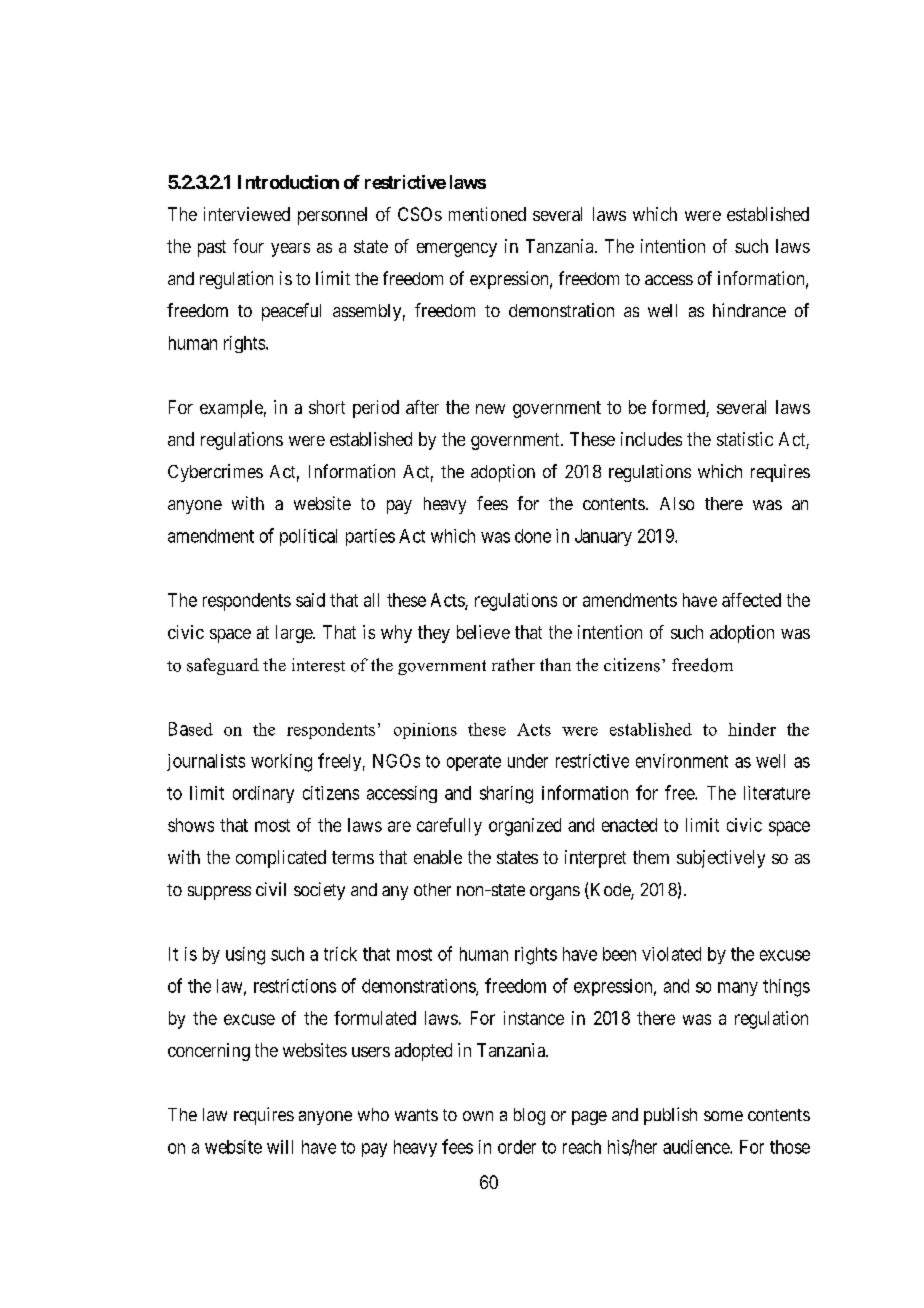  Describe the element at coordinates (478, 1116) in the screenshot. I see `own` at that location.
